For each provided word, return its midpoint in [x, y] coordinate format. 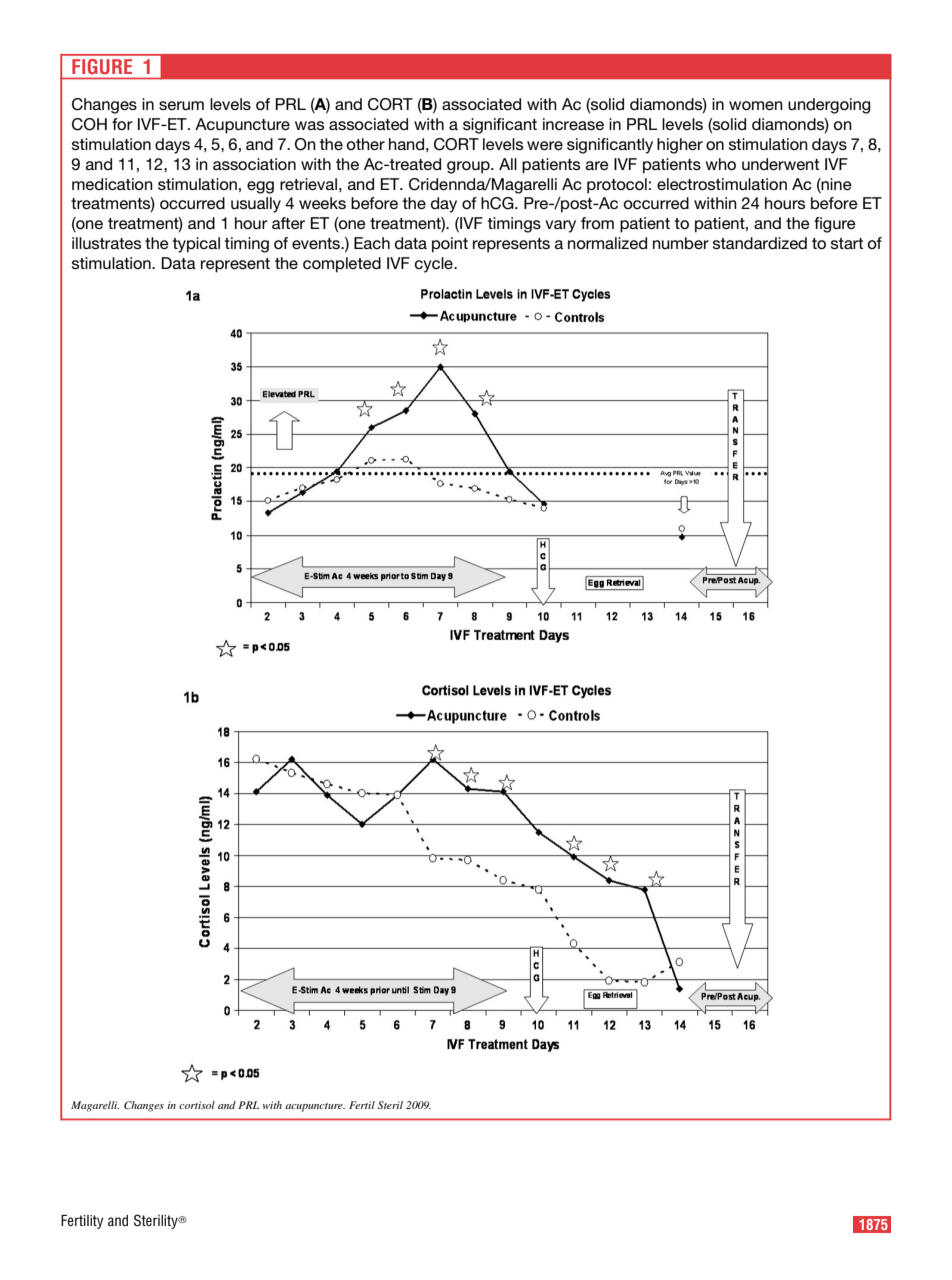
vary [560, 226]
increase [573, 124]
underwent [780, 164]
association [254, 164]
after [288, 223]
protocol [617, 186]
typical [196, 245]
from [597, 223]
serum [181, 105]
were [545, 145]
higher [680, 146]
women [756, 105]
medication [112, 184]
